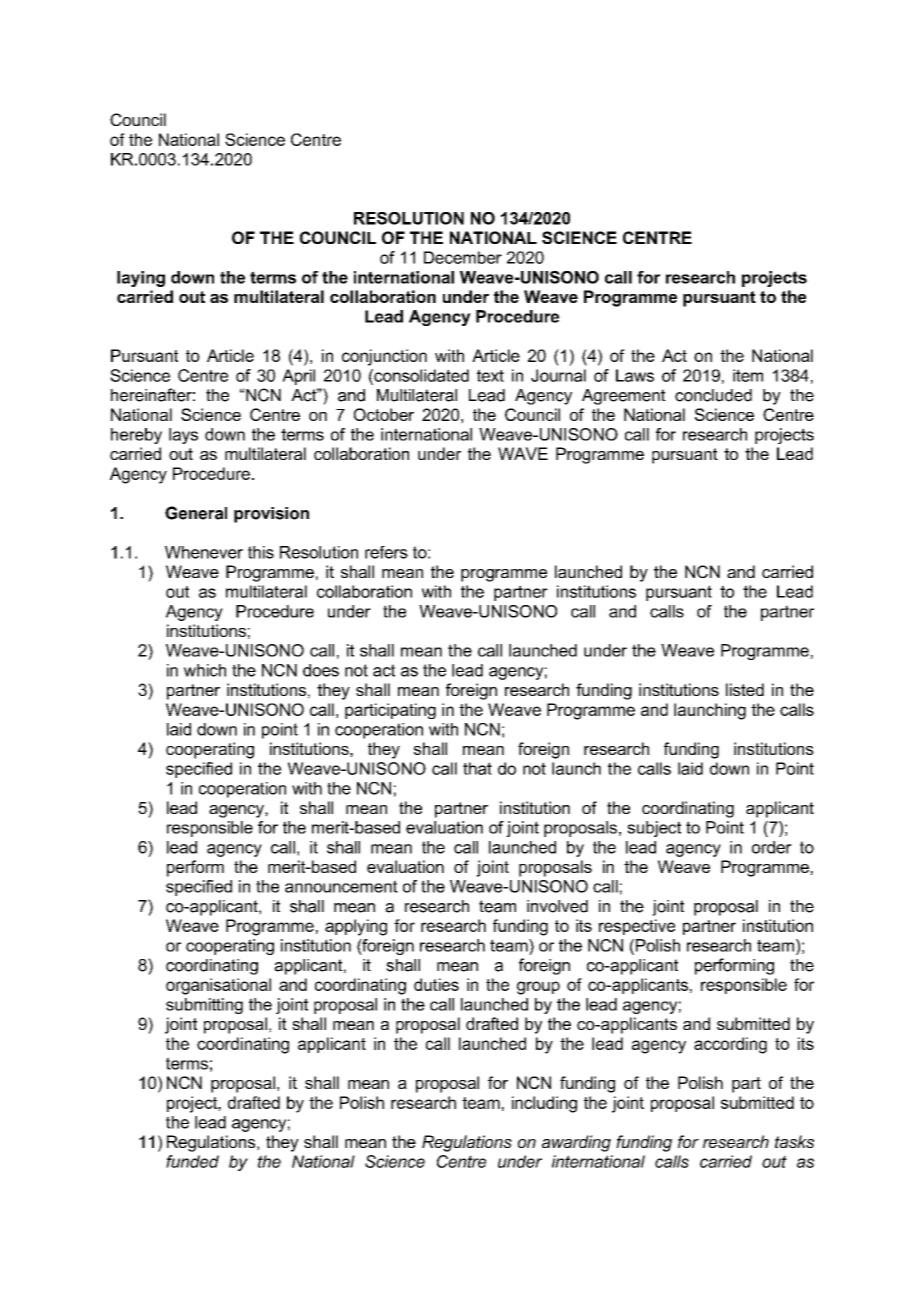 This screenshot has height=1308, width=924. What do you see at coordinates (141, 279) in the screenshot?
I see `laying` at bounding box center [141, 279].
